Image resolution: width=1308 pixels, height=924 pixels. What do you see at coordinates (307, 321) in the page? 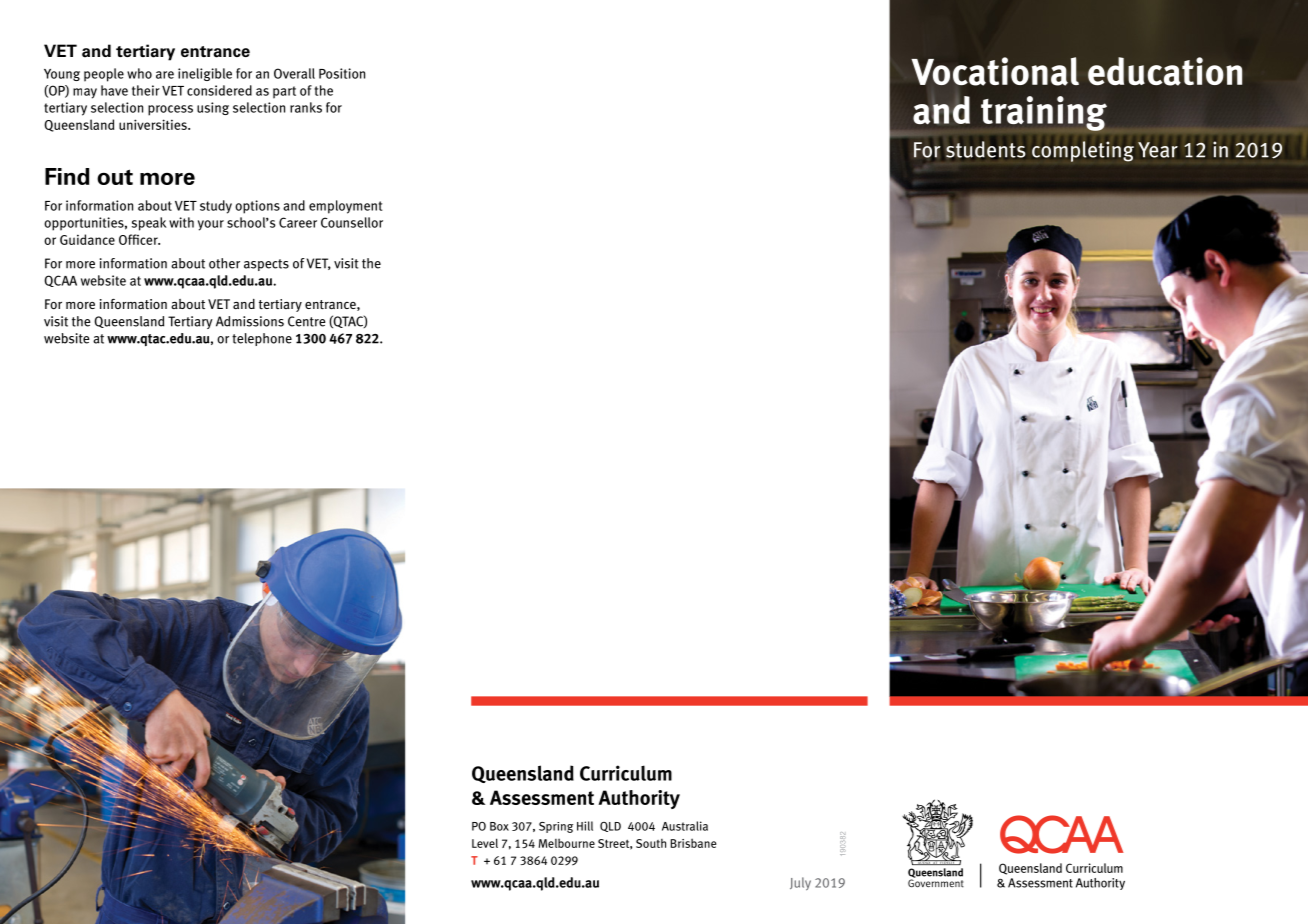
I see `Centre` at bounding box center [307, 321].
